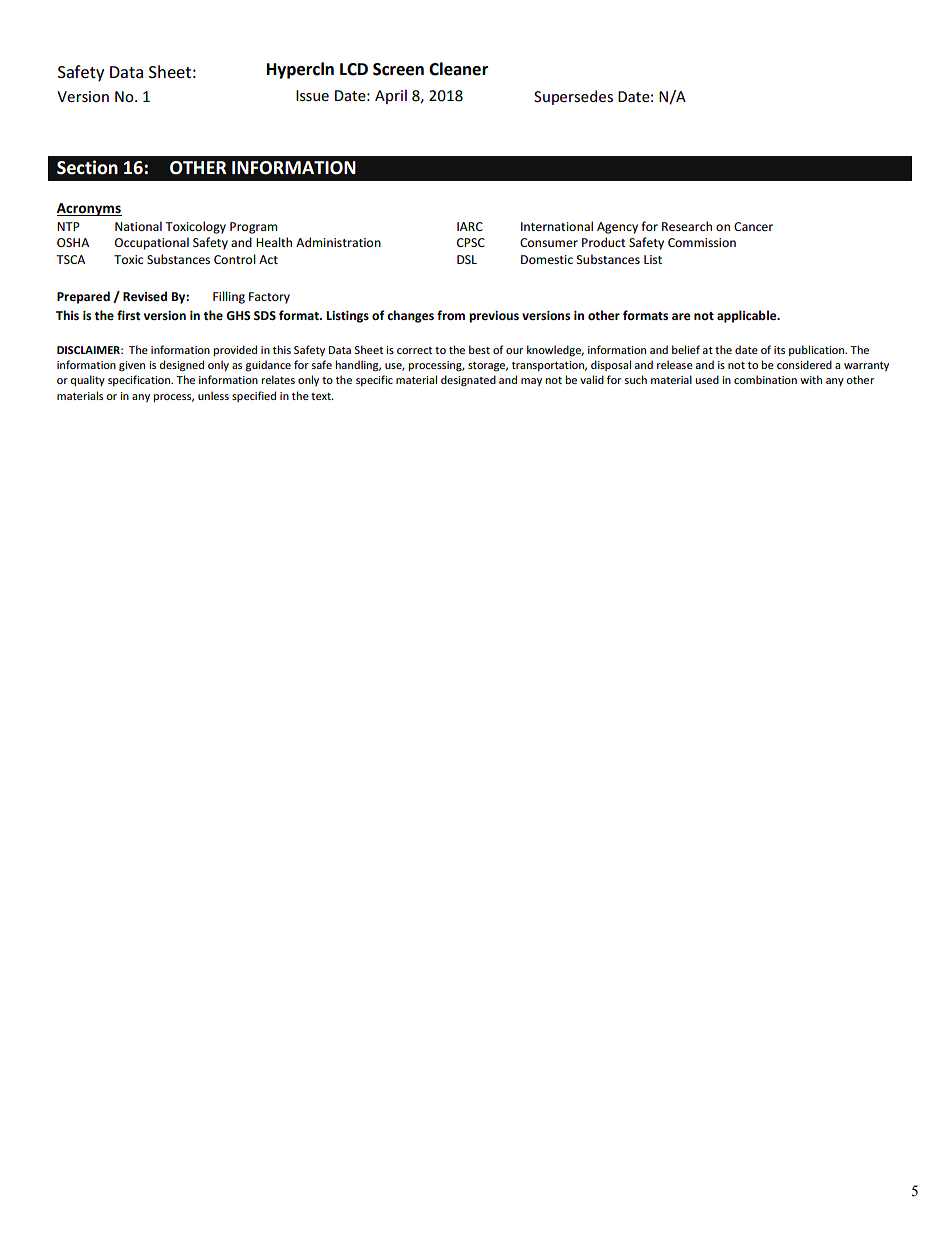 This image has height=1233, width=952. What do you see at coordinates (458, 69) in the image?
I see `Cleaner` at bounding box center [458, 69].
